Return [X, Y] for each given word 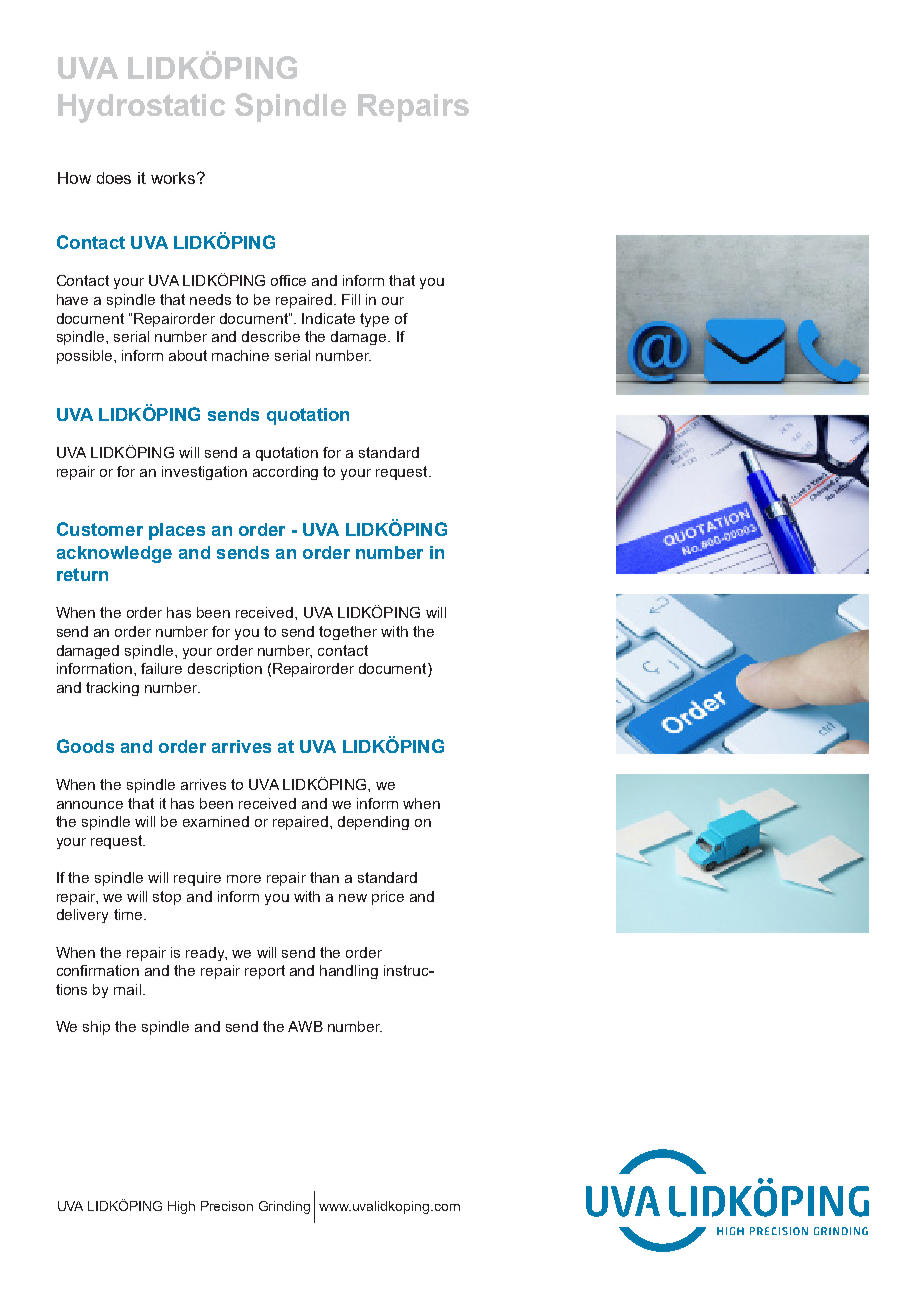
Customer [100, 529]
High [181, 1207]
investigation [204, 473]
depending [373, 823]
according [285, 473]
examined [216, 821]
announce [90, 805]
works [173, 178]
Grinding [284, 1207]
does [114, 178]
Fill [351, 299]
